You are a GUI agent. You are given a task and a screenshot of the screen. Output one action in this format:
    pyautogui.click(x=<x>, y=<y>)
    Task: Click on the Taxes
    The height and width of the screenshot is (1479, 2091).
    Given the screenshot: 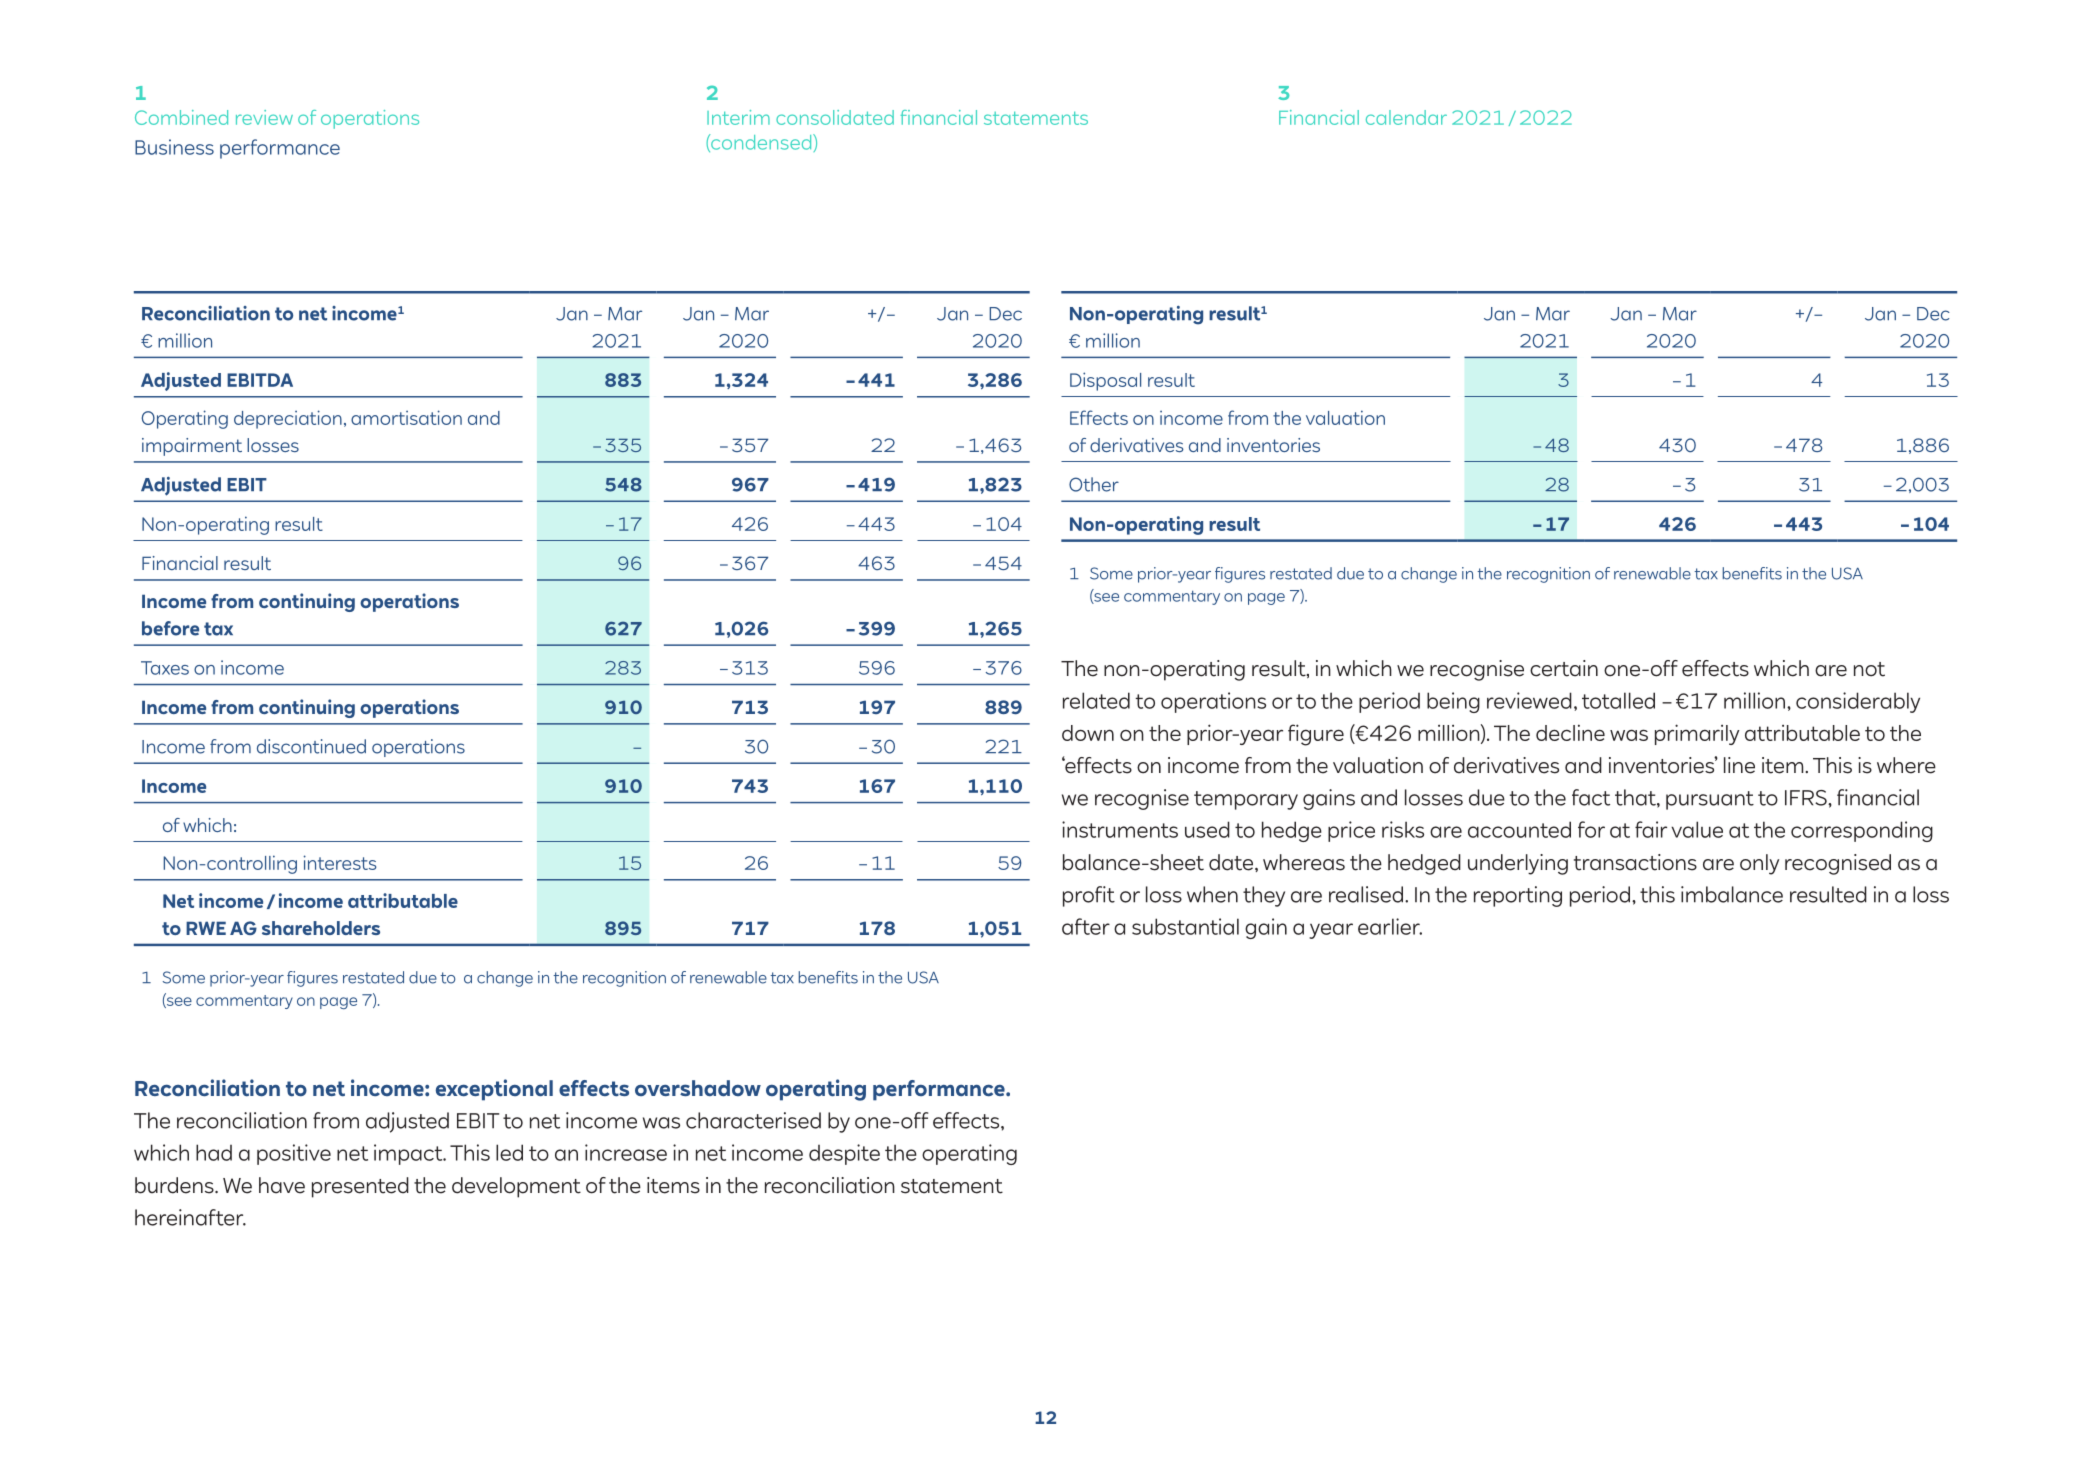 What is the action you would take?
    pyautogui.click(x=165, y=668)
